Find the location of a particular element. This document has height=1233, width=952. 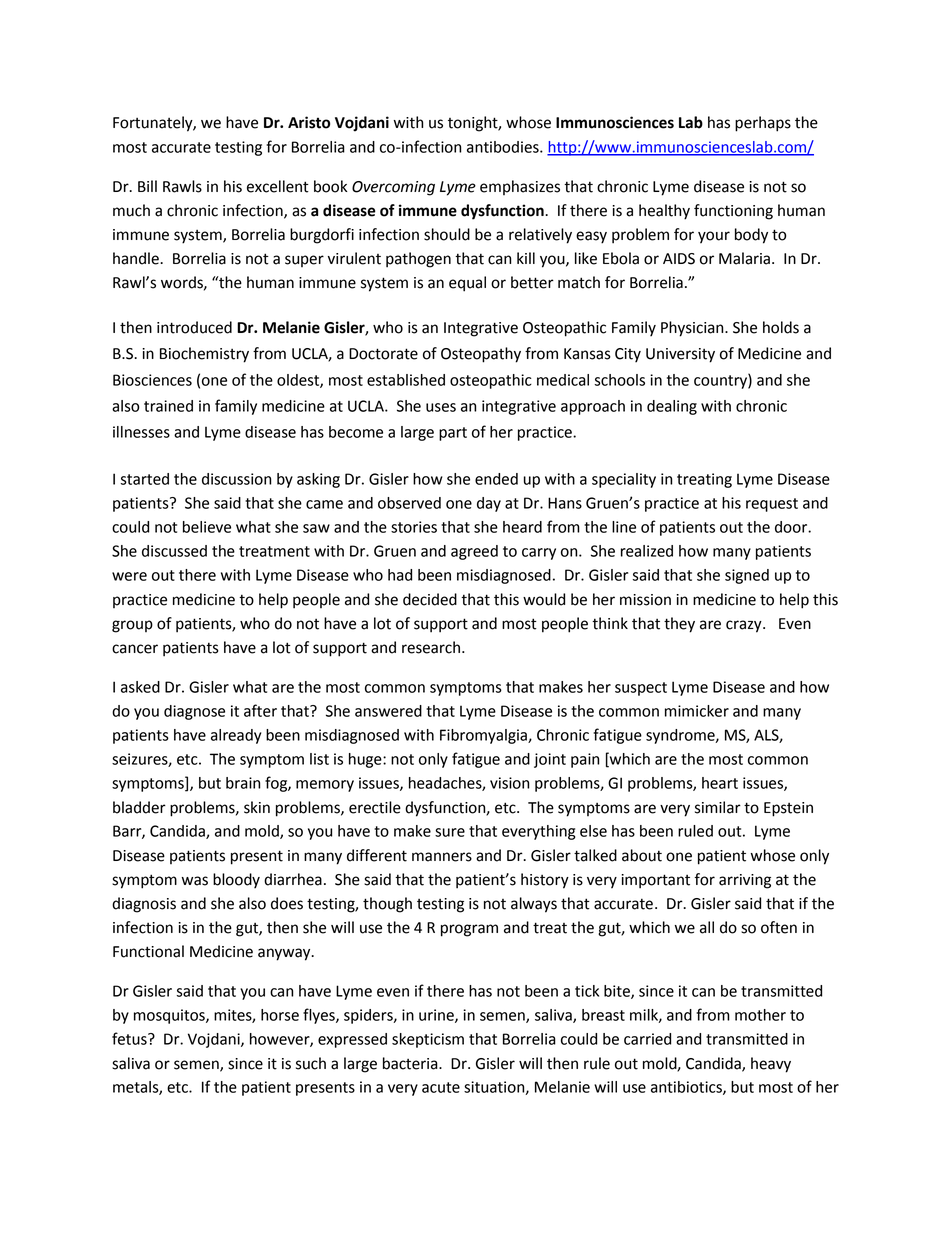

Osteopathy is located at coordinates (481, 355).
